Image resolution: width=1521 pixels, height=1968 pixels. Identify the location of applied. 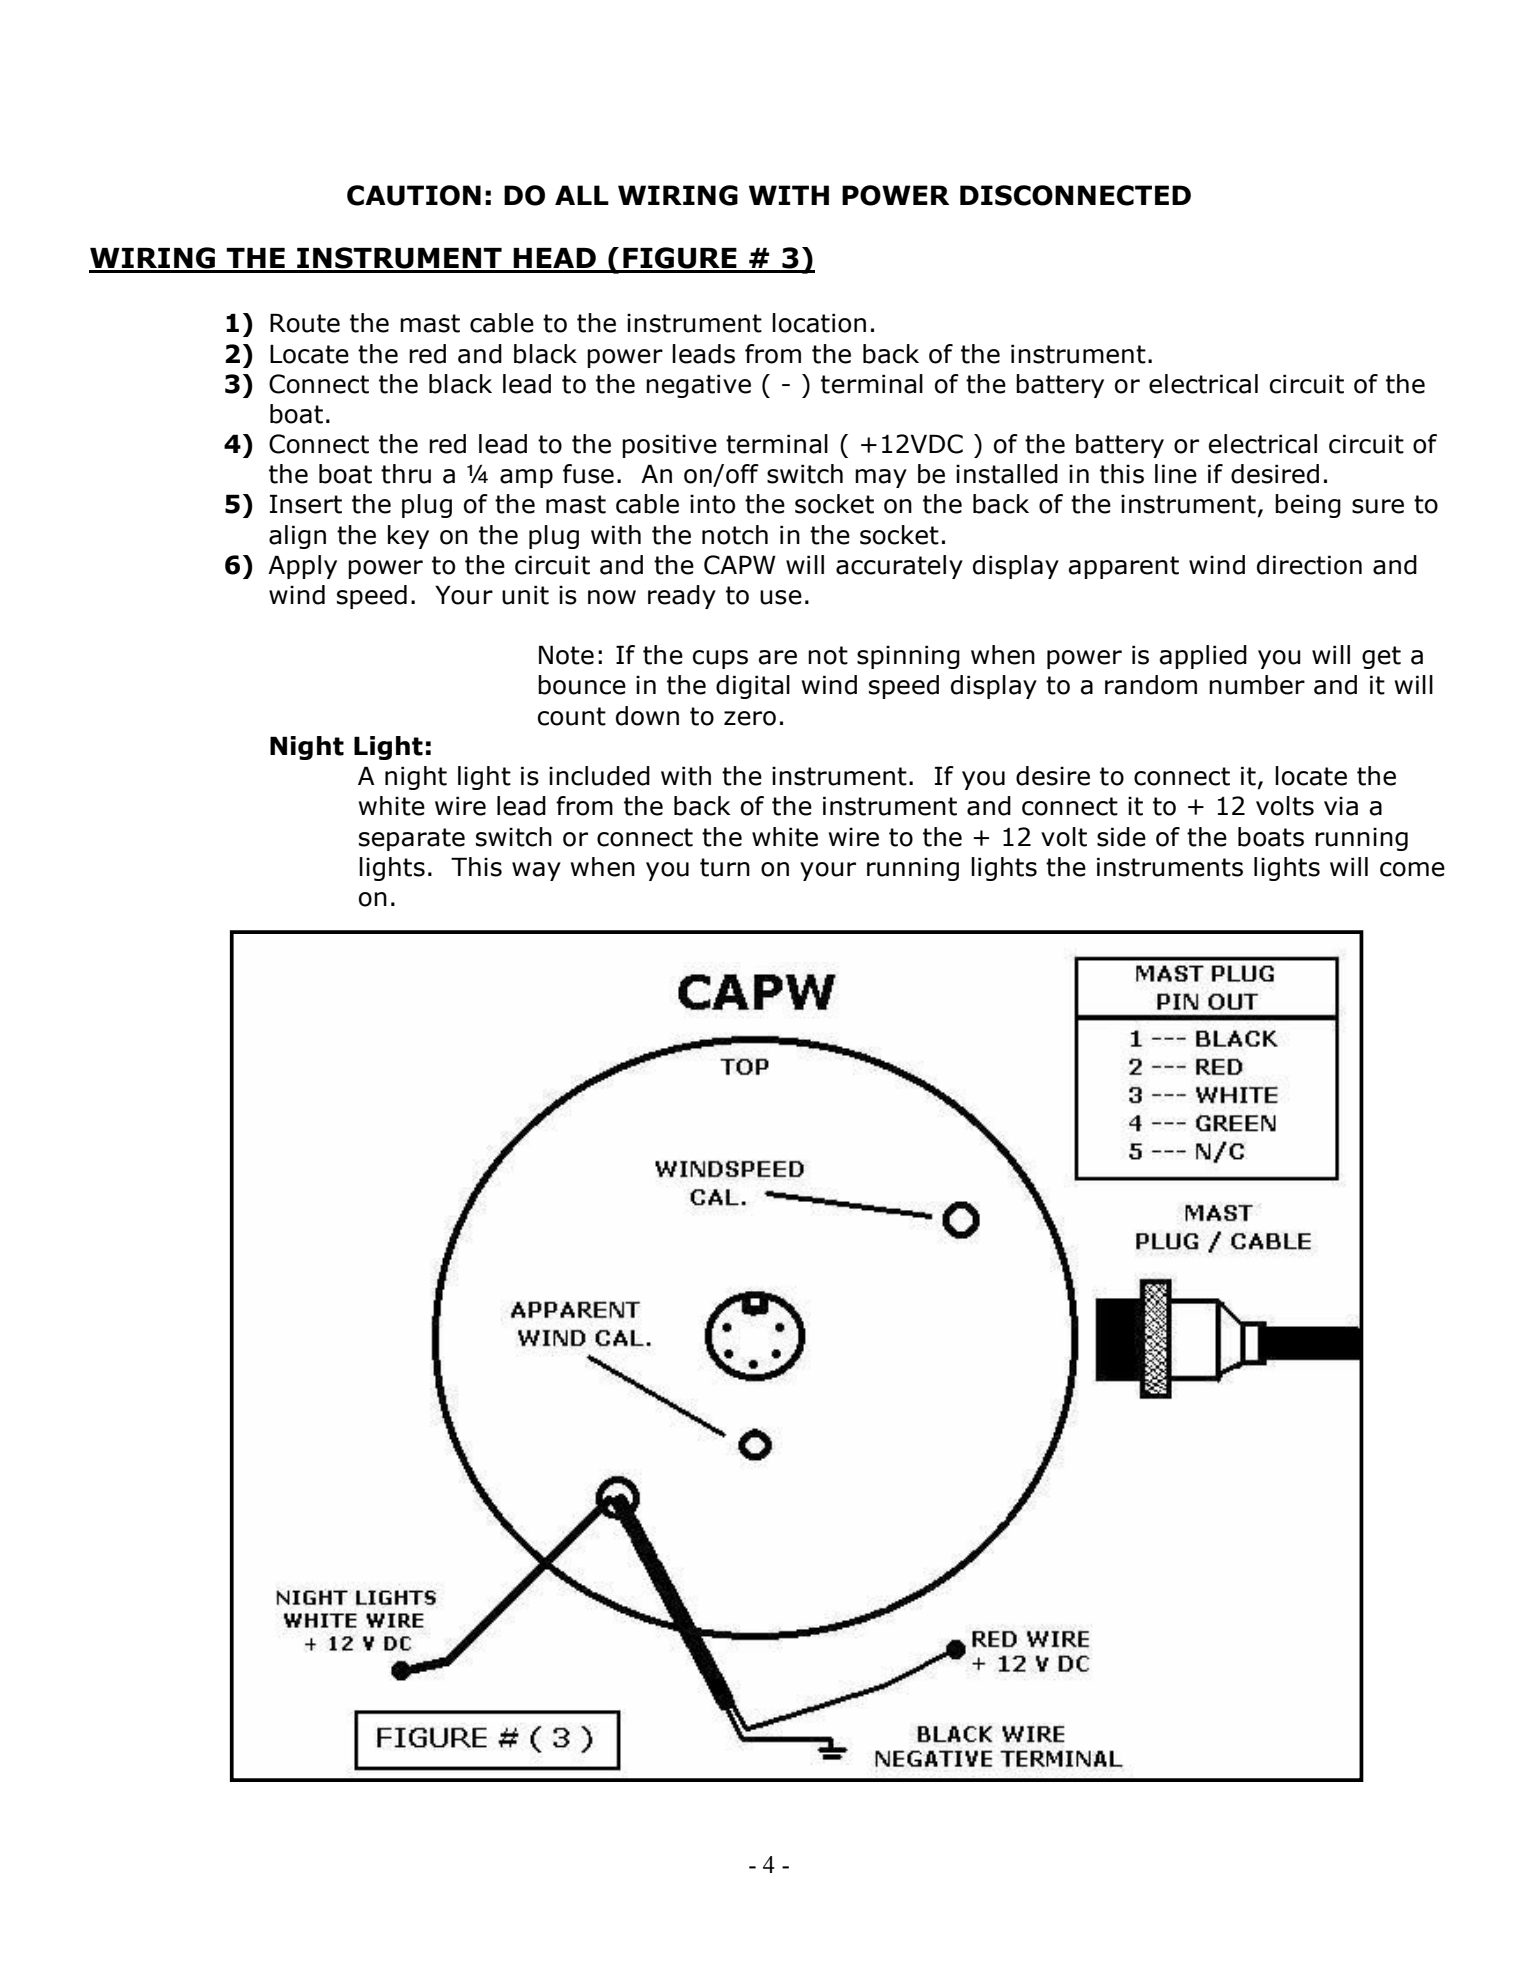
(1203, 657).
